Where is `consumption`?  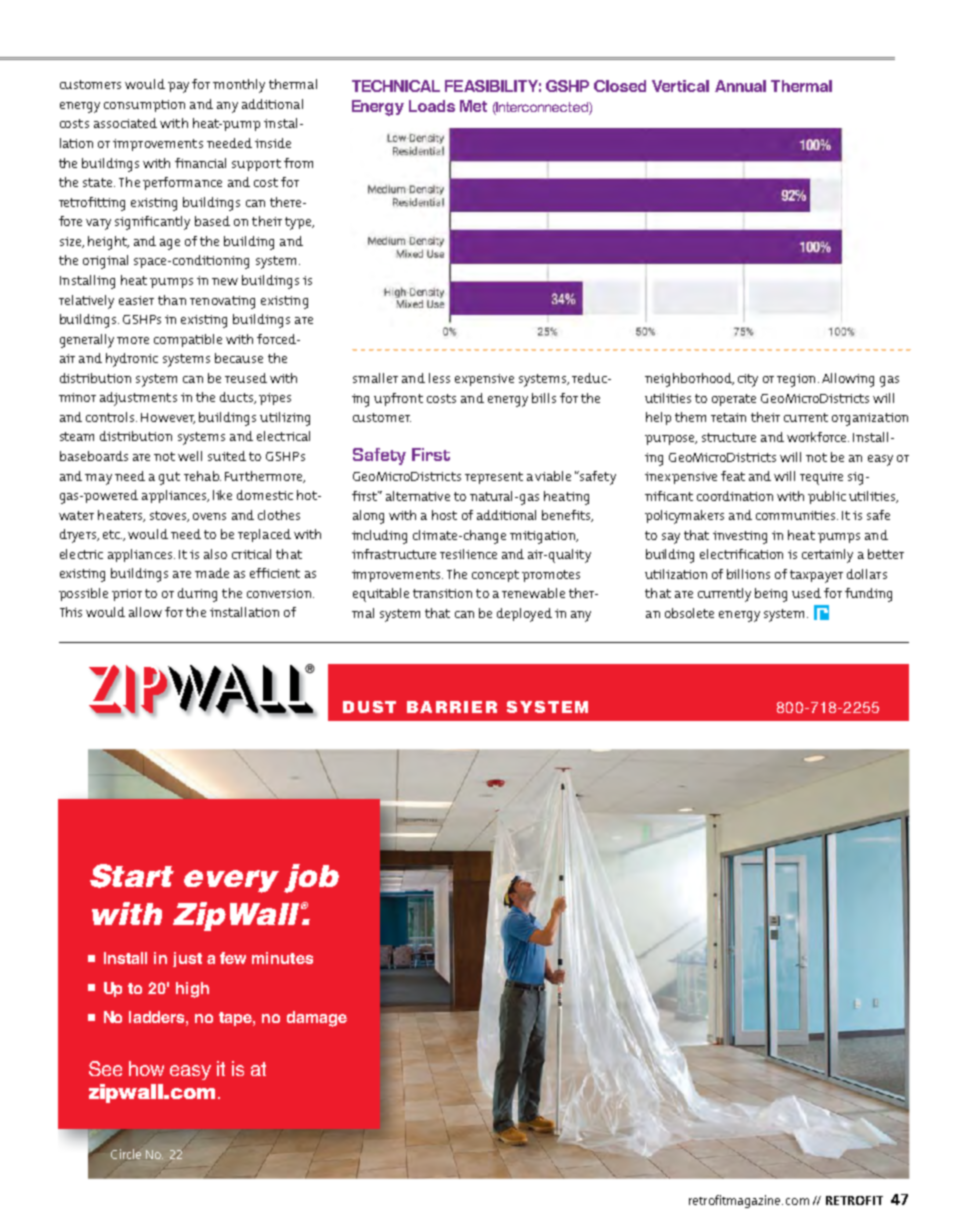 consumption is located at coordinates (144, 106).
